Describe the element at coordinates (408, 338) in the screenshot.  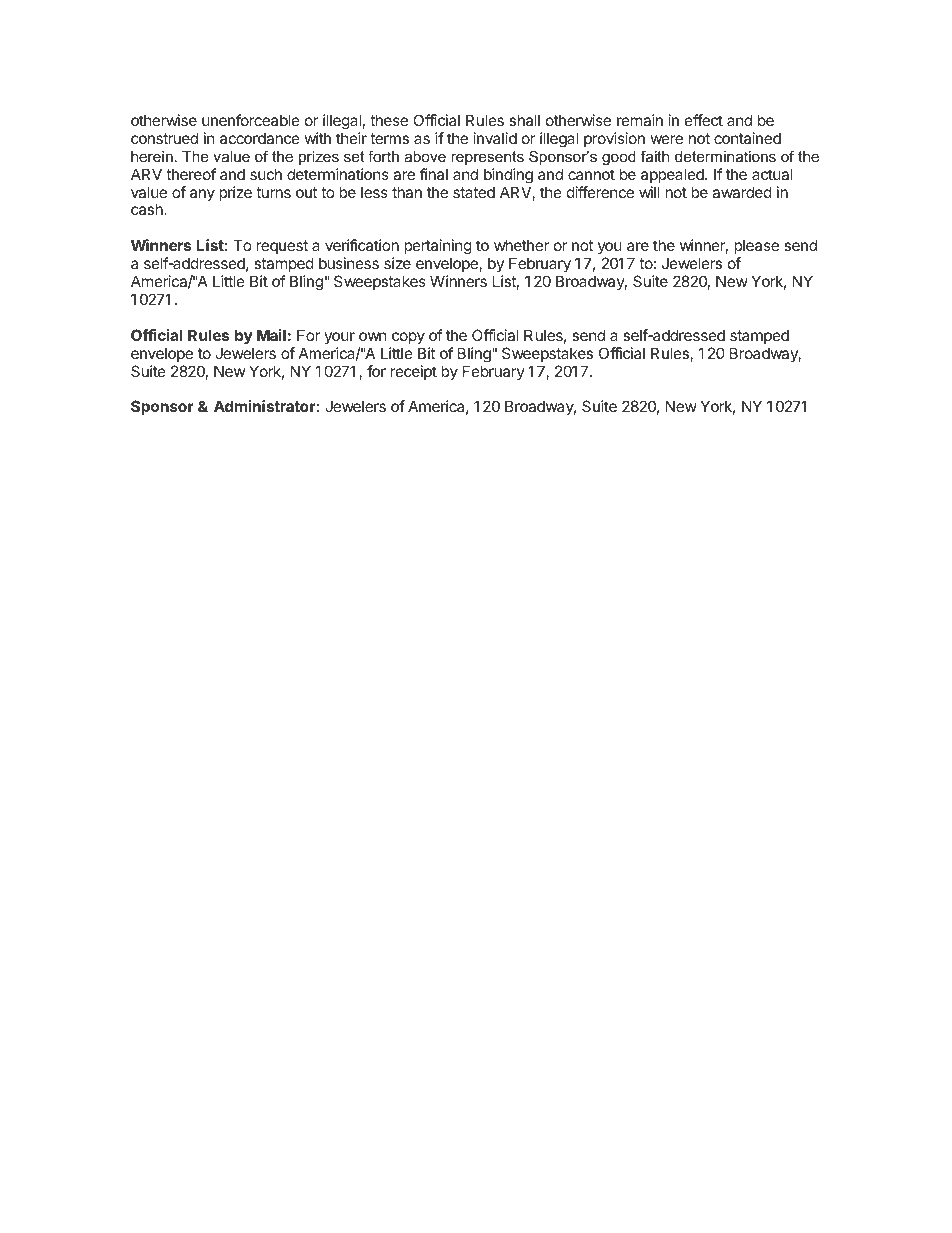
I see `copy` at that location.
